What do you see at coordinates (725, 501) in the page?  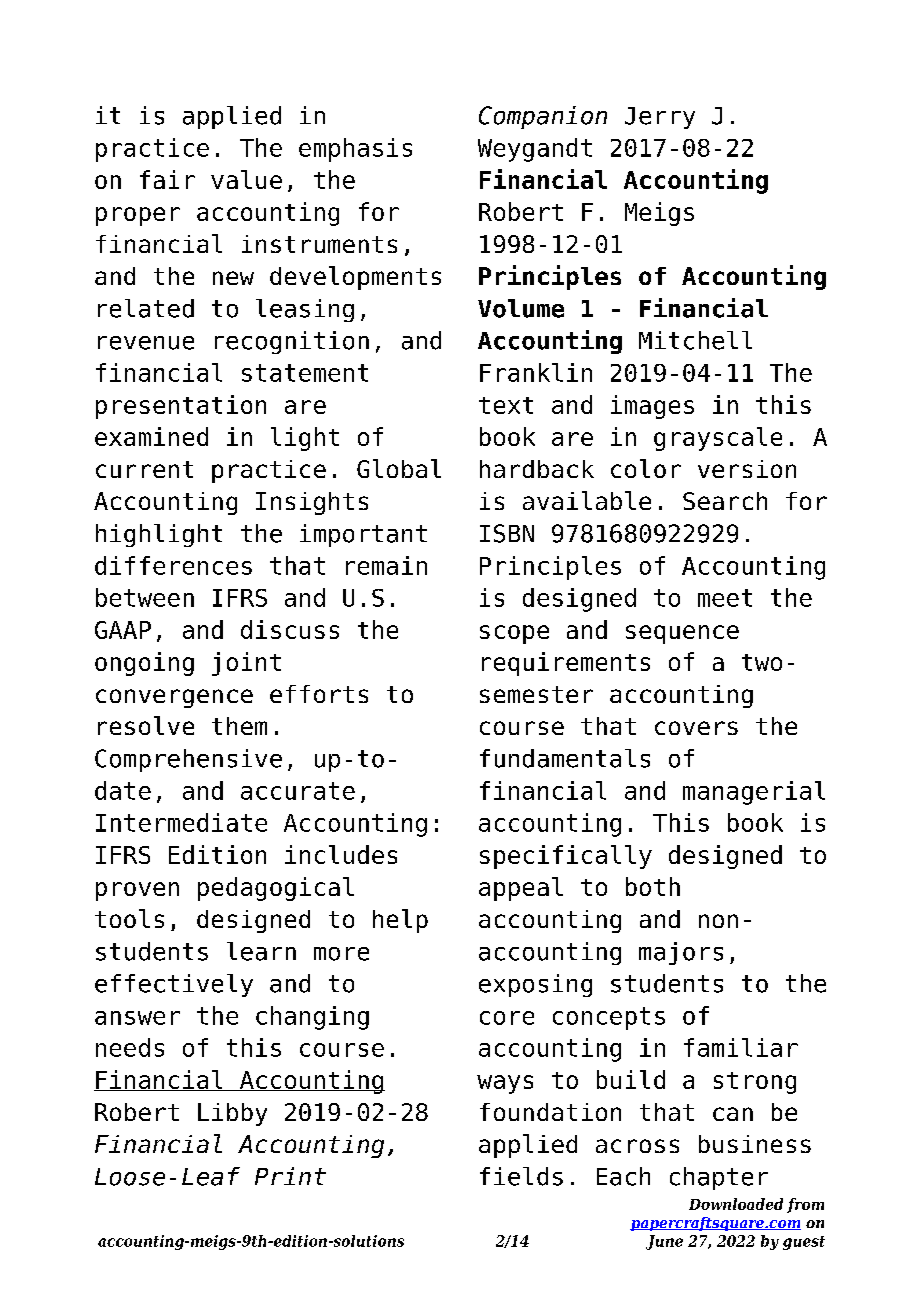 I see `Search` at bounding box center [725, 501].
